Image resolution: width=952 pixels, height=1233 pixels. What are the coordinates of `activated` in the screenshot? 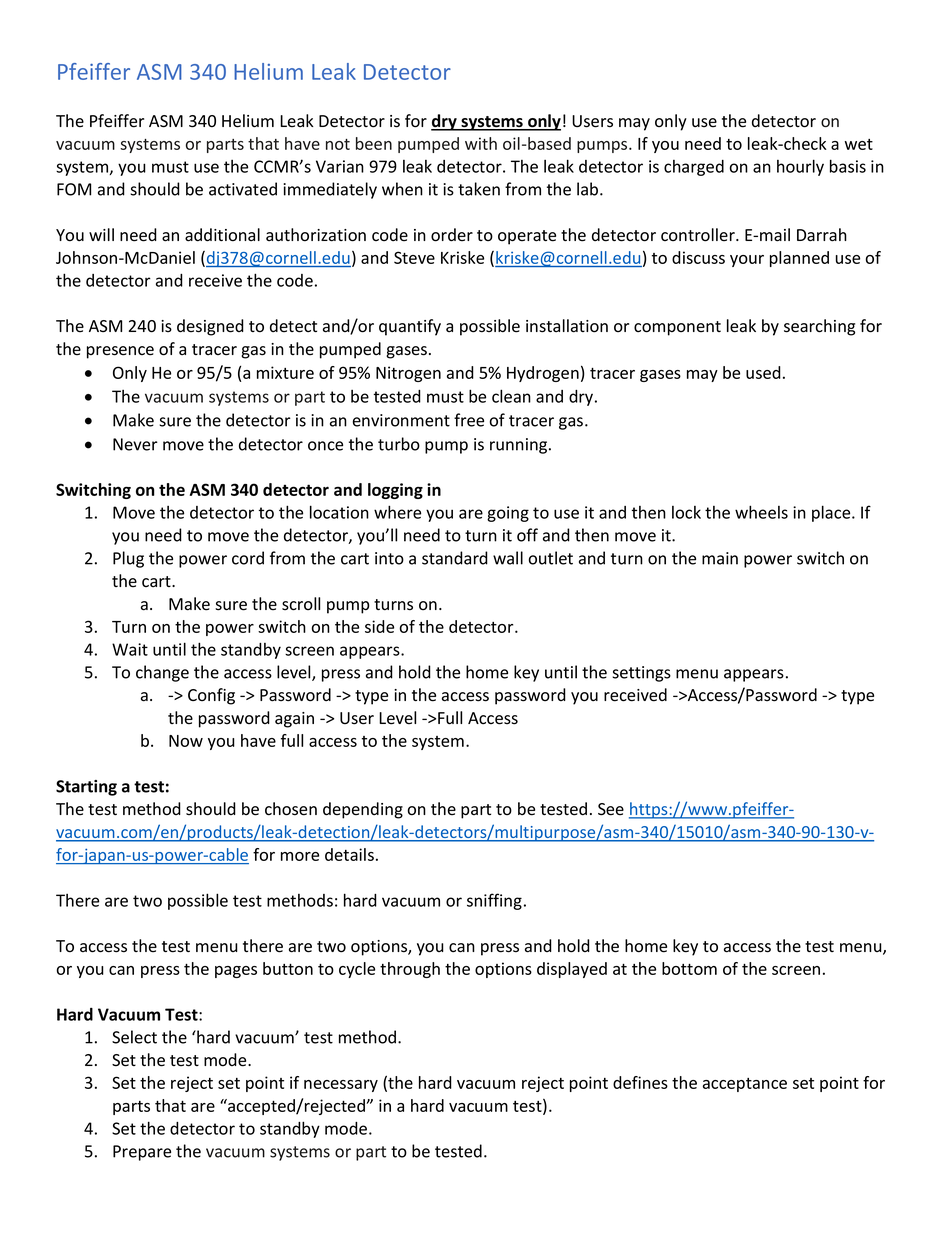 It's located at (243, 189).
